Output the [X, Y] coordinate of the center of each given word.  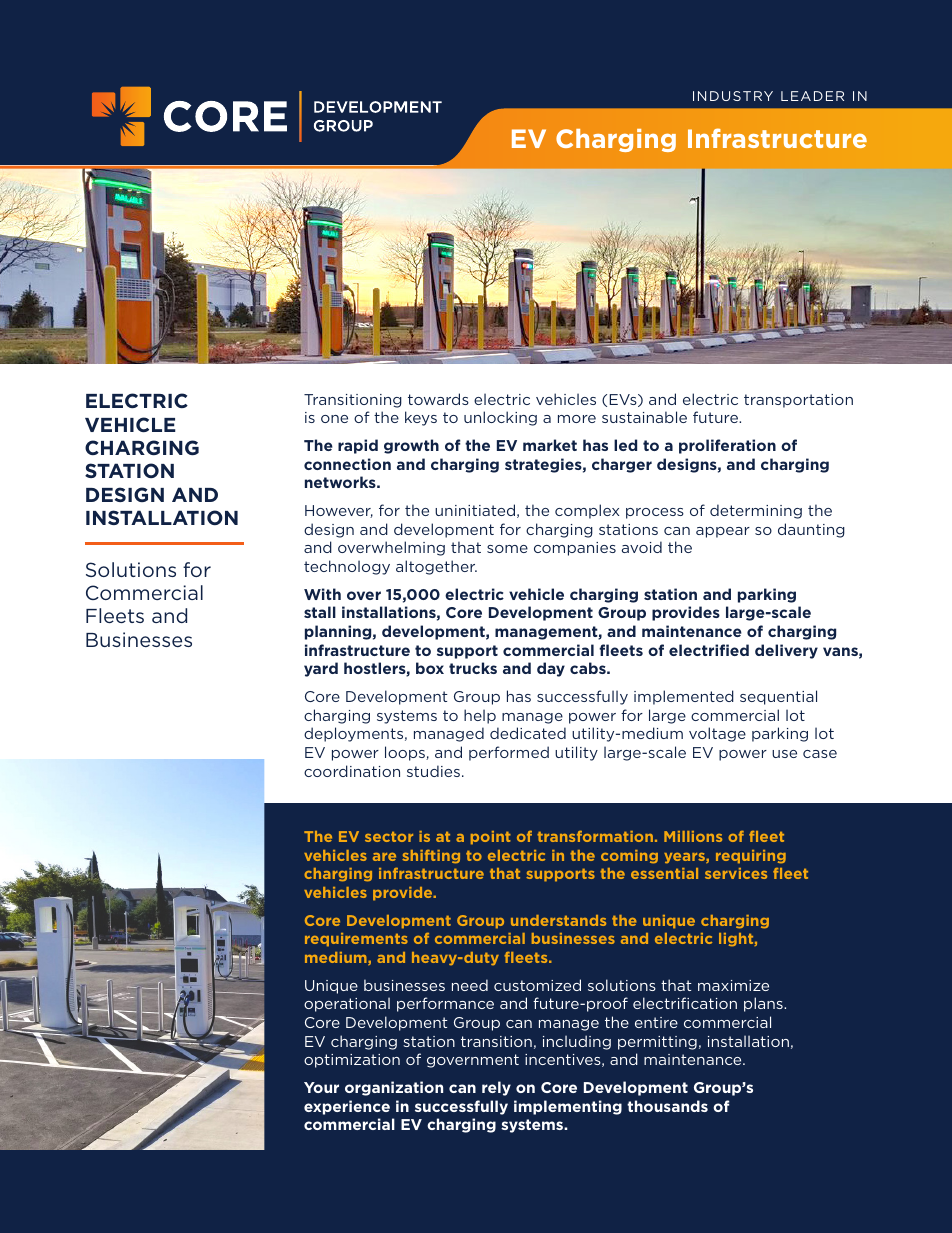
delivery [786, 651]
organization [394, 1088]
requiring [751, 857]
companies [575, 549]
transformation [595, 836]
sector [389, 837]
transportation [798, 401]
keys [421, 418]
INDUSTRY [733, 96]
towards [438, 399]
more [577, 419]
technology [347, 567]
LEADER [812, 96]
